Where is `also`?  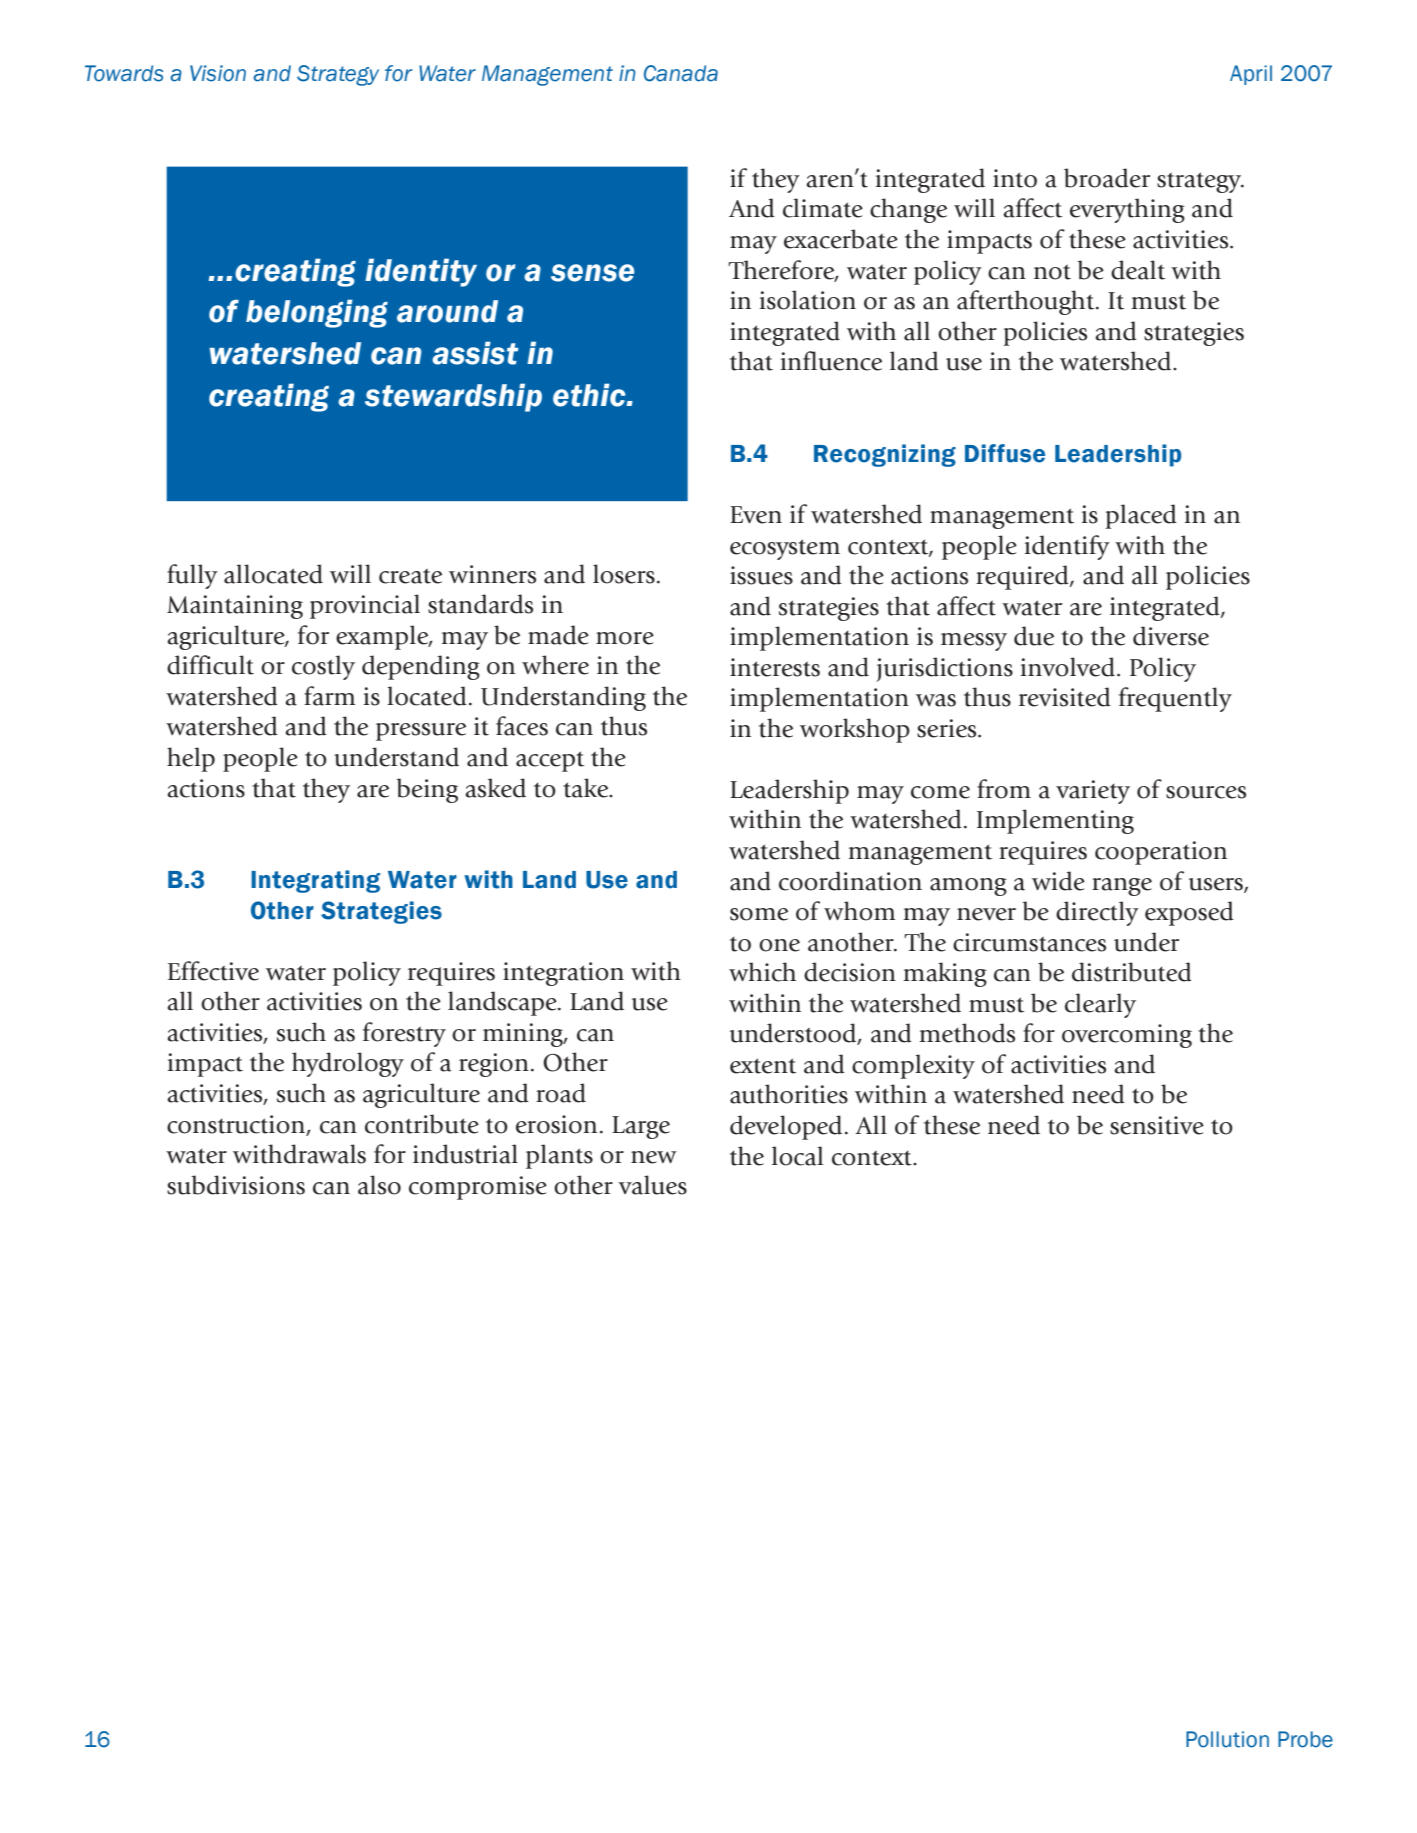 also is located at coordinates (379, 1185).
